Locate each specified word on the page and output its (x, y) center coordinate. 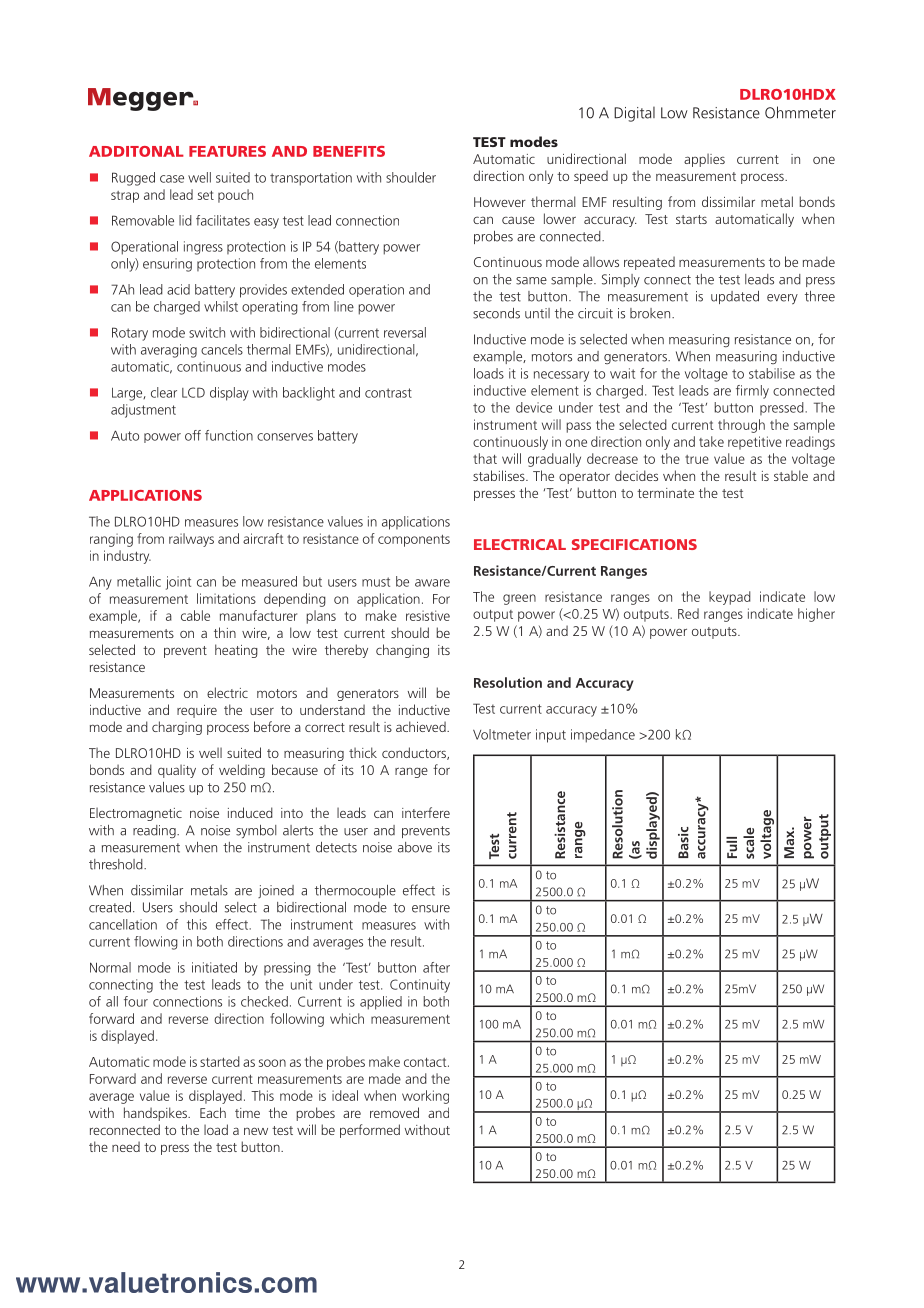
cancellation (123, 924)
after (436, 967)
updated (735, 297)
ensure (431, 909)
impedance (603, 736)
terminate (665, 493)
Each (213, 1112)
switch (207, 332)
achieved (422, 726)
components (414, 541)
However (500, 202)
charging (177, 728)
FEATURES (227, 151)
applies (704, 160)
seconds (496, 313)
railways (191, 540)
